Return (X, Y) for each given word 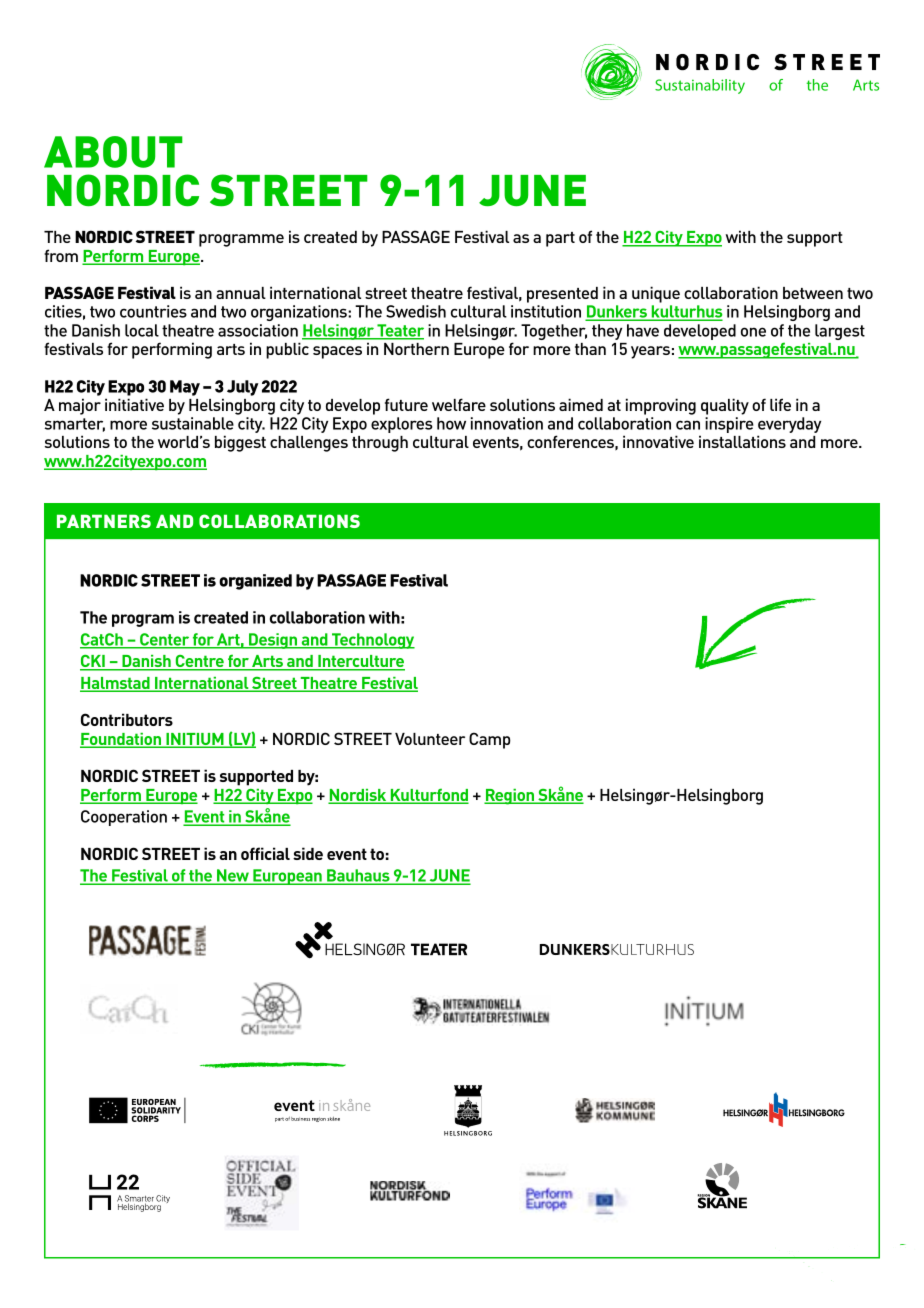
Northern (416, 349)
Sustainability (700, 86)
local (142, 330)
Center (165, 640)
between (813, 293)
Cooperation (124, 818)
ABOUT (113, 152)
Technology (372, 641)
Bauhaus (358, 876)
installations (742, 441)
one (753, 332)
